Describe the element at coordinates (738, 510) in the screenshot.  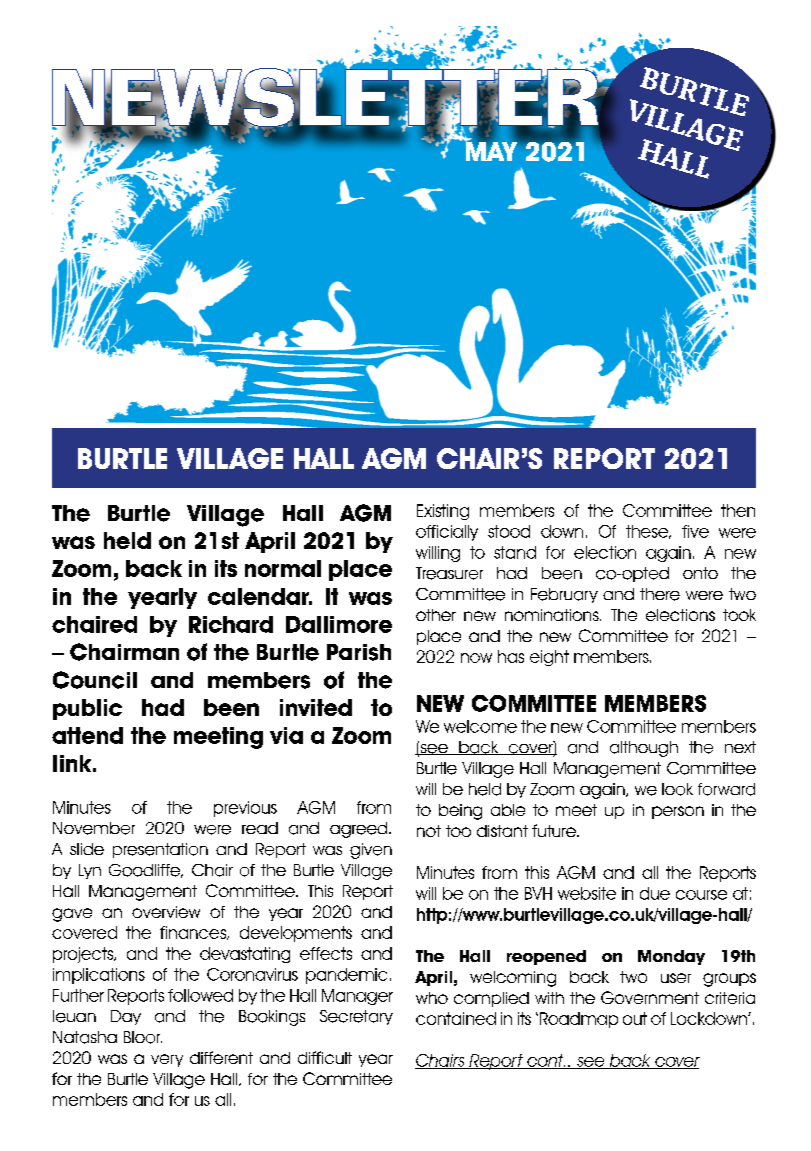
I see `then` at that location.
